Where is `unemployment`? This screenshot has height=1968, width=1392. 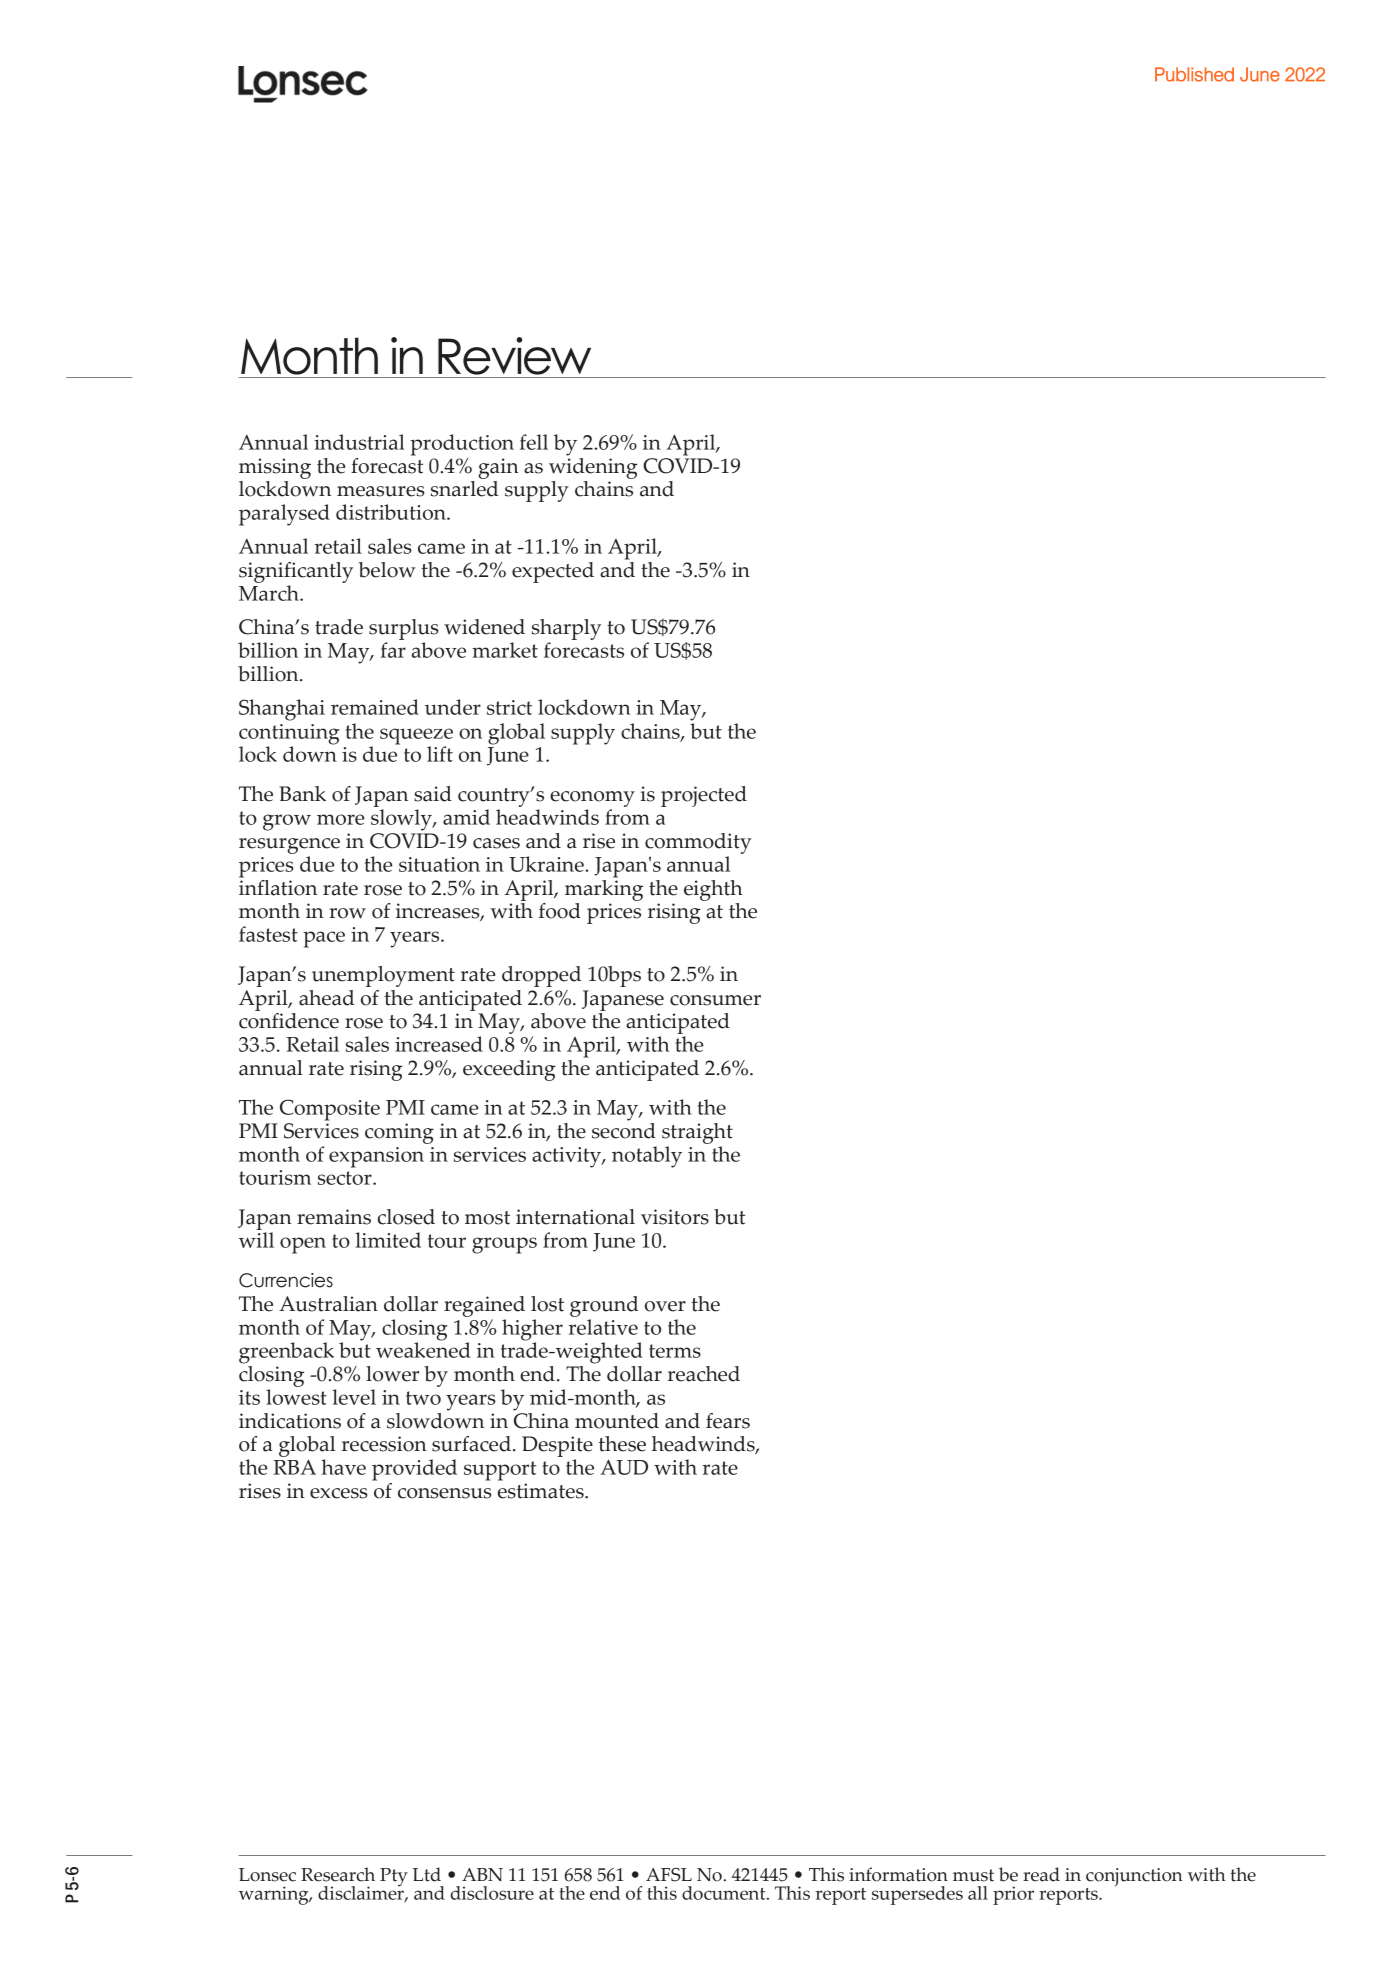
unemployment is located at coordinates (383, 976).
